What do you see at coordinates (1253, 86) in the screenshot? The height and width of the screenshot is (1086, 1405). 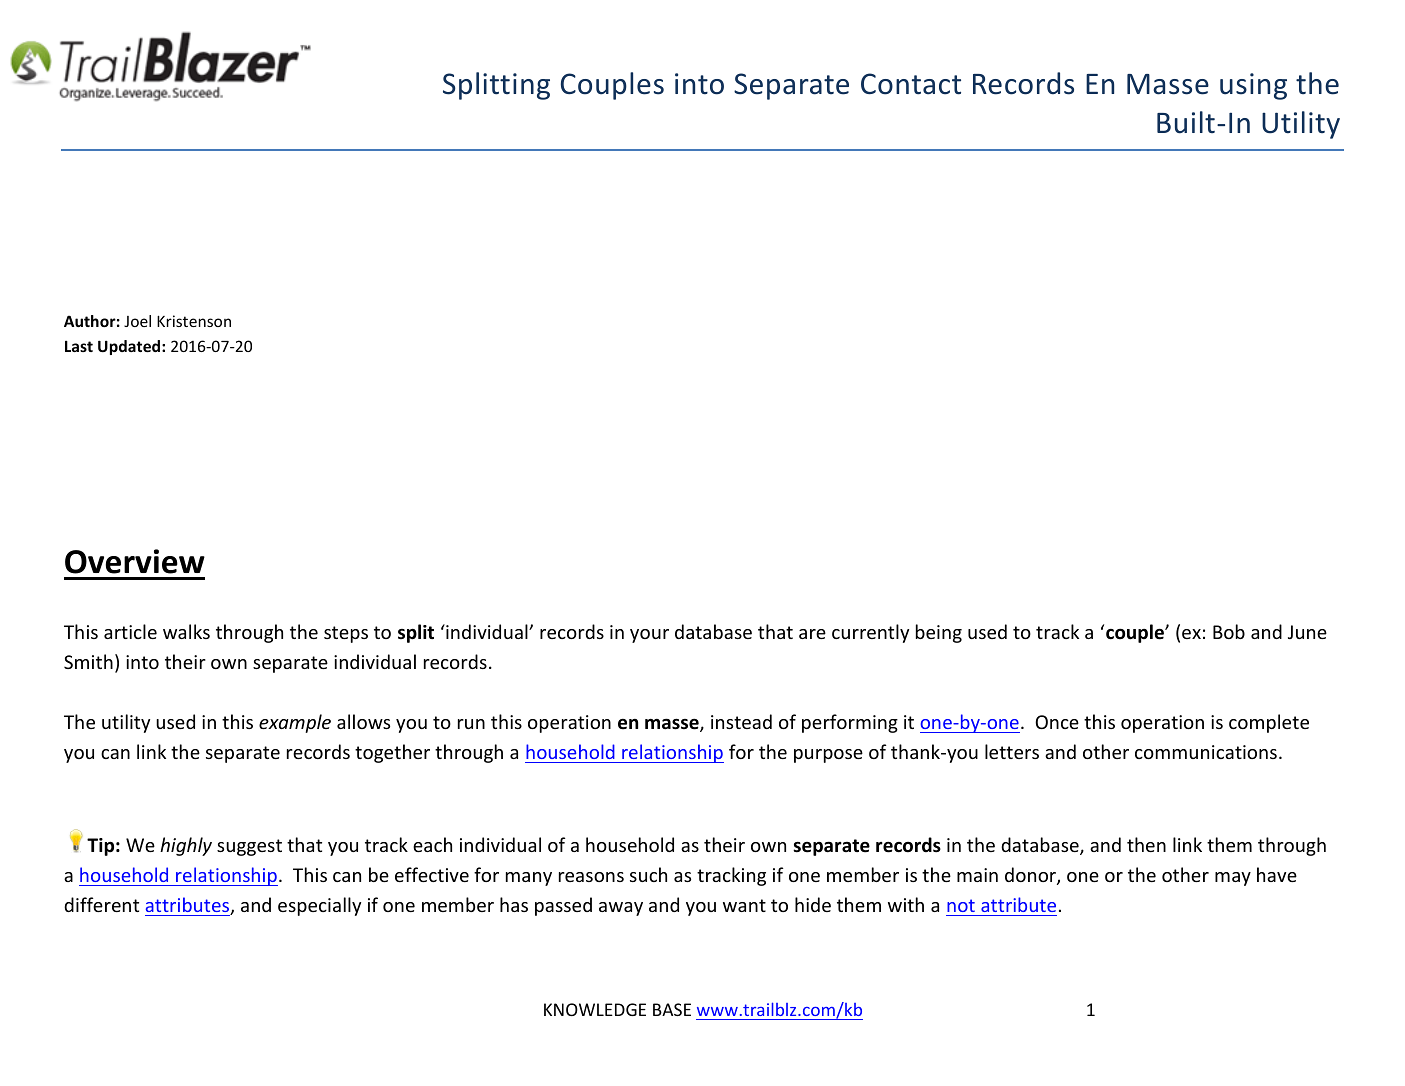 I see `using` at bounding box center [1253, 86].
